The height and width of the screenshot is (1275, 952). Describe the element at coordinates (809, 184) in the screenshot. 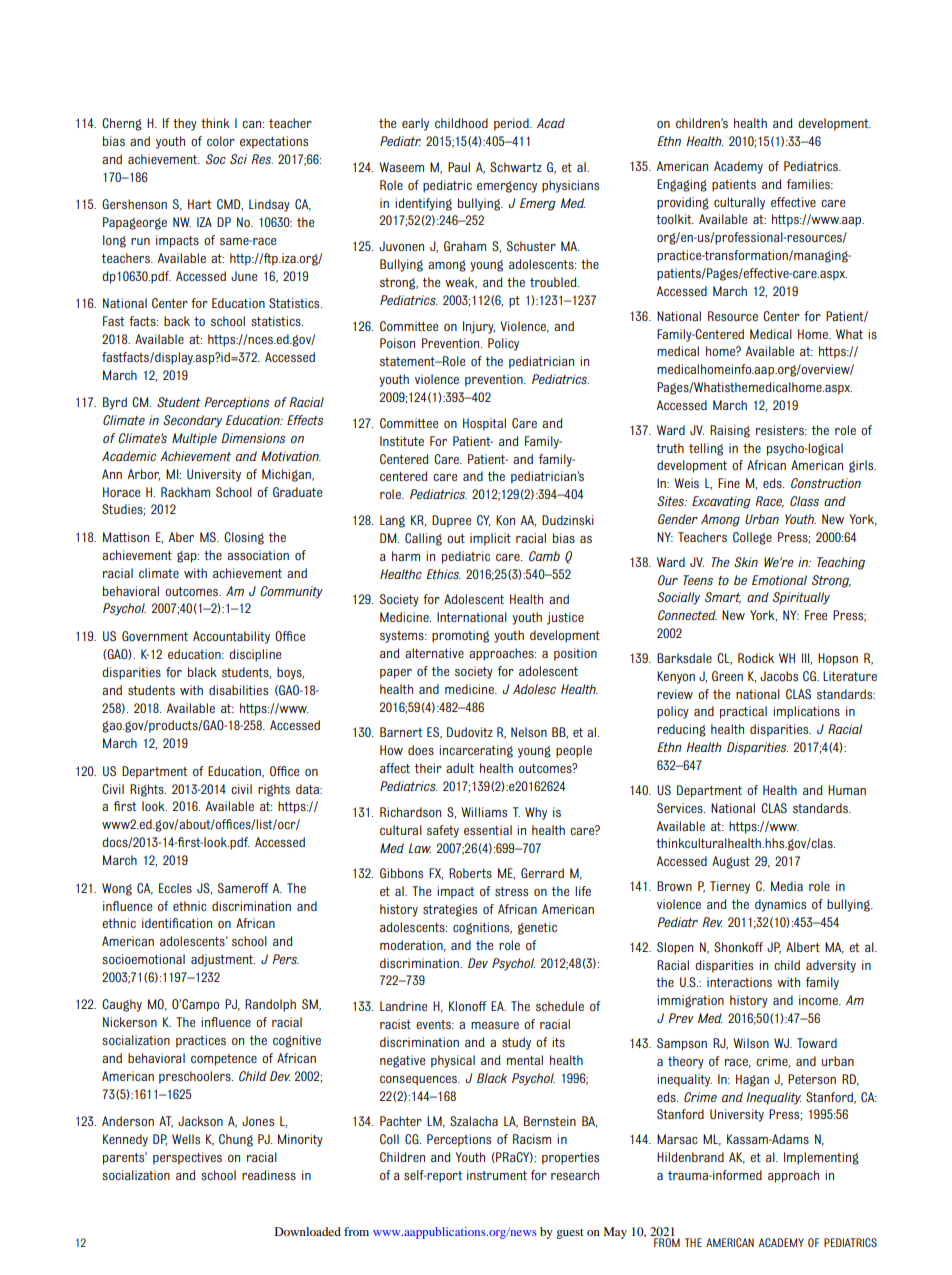

I see `families` at that location.
